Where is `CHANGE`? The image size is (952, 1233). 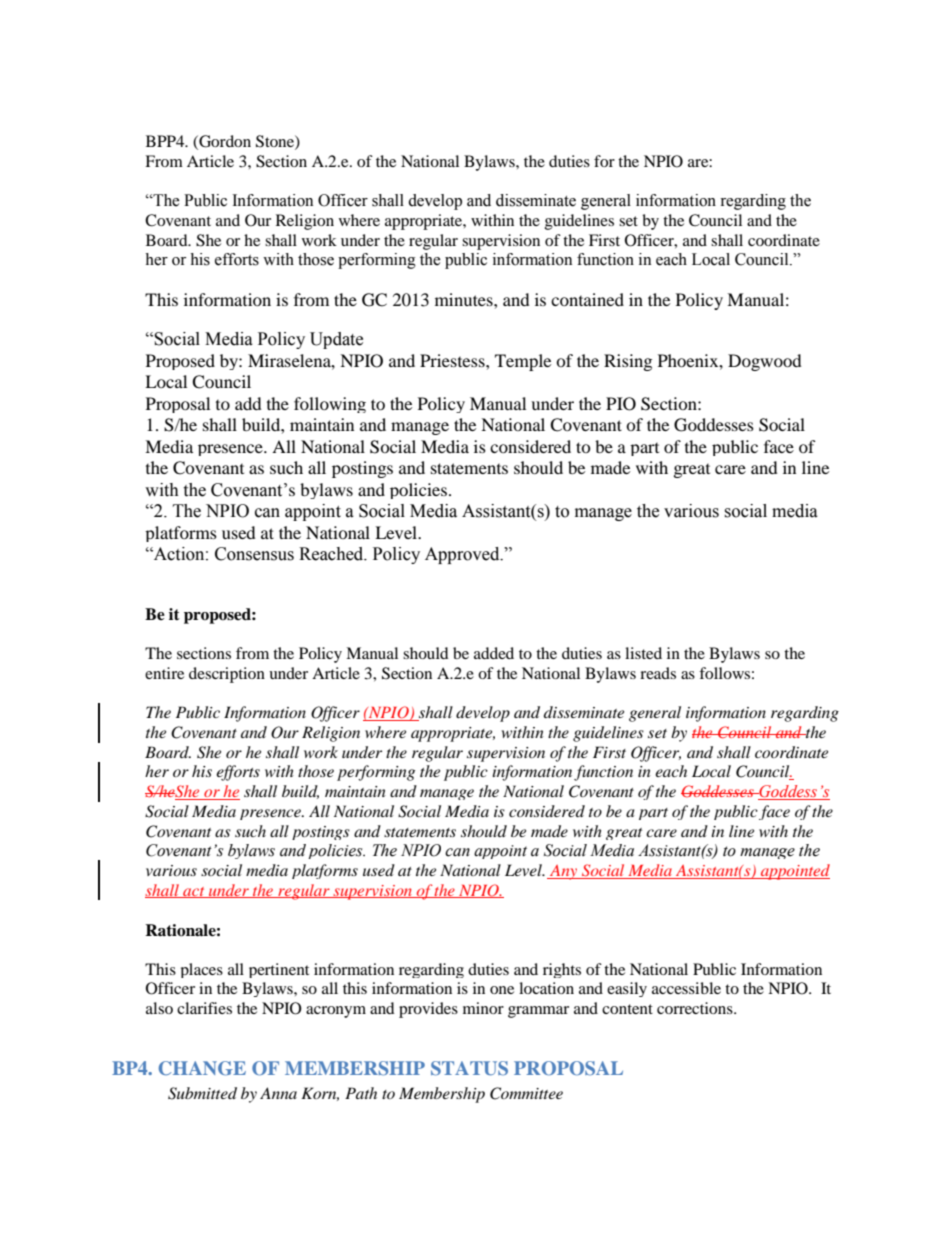 CHANGE is located at coordinates (202, 1068).
